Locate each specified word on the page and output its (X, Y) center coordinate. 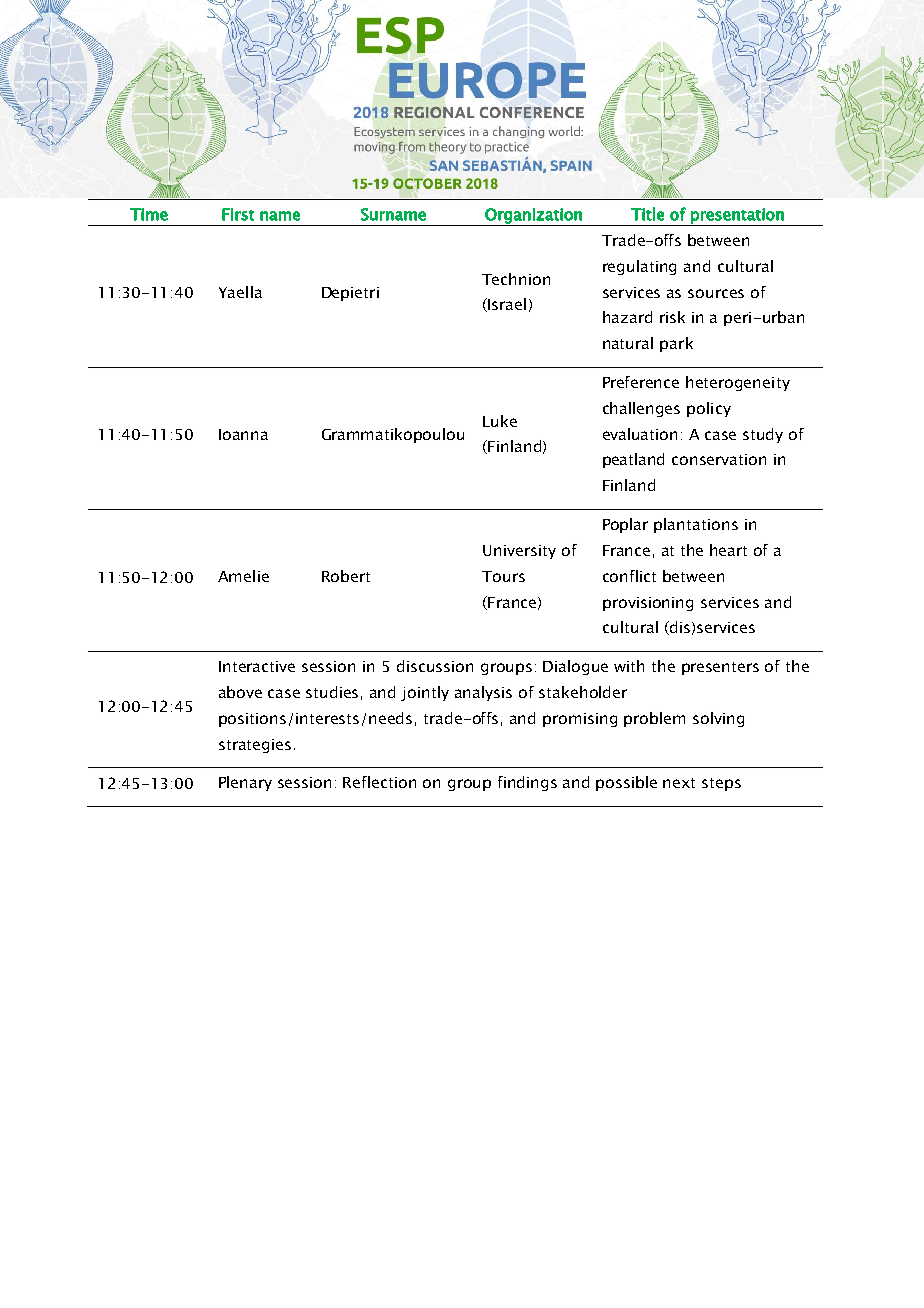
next (679, 783)
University (519, 552)
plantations (696, 525)
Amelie (243, 576)
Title (647, 214)
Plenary (245, 783)
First (238, 214)
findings (527, 783)
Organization (533, 217)
